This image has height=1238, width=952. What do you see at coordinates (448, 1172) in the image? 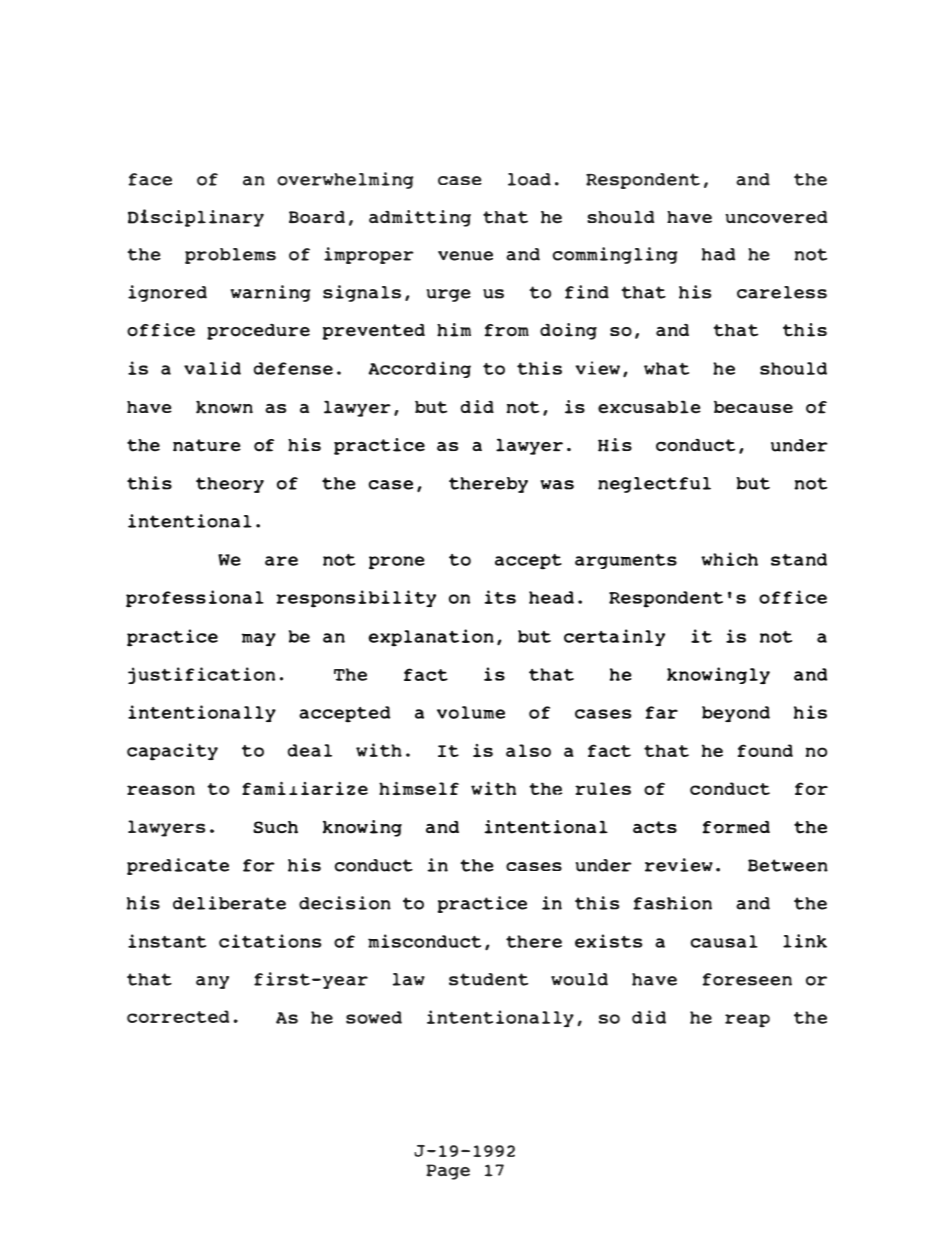
I see `Page` at bounding box center [448, 1172].
